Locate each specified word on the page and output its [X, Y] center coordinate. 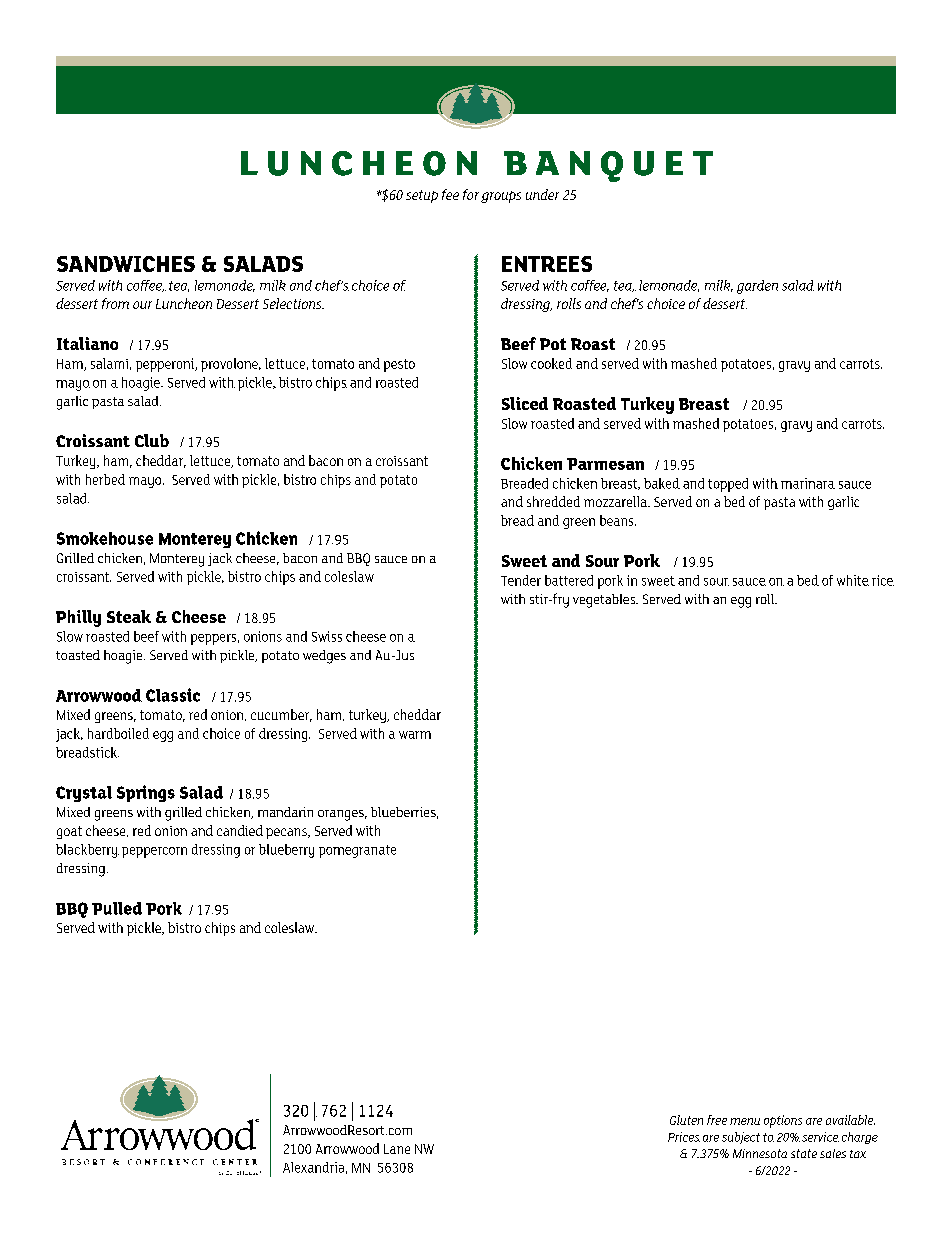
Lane [397, 1149]
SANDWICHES [126, 264]
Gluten [686, 1120]
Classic [173, 695]
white [853, 580]
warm [415, 735]
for [471, 194]
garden [757, 287]
